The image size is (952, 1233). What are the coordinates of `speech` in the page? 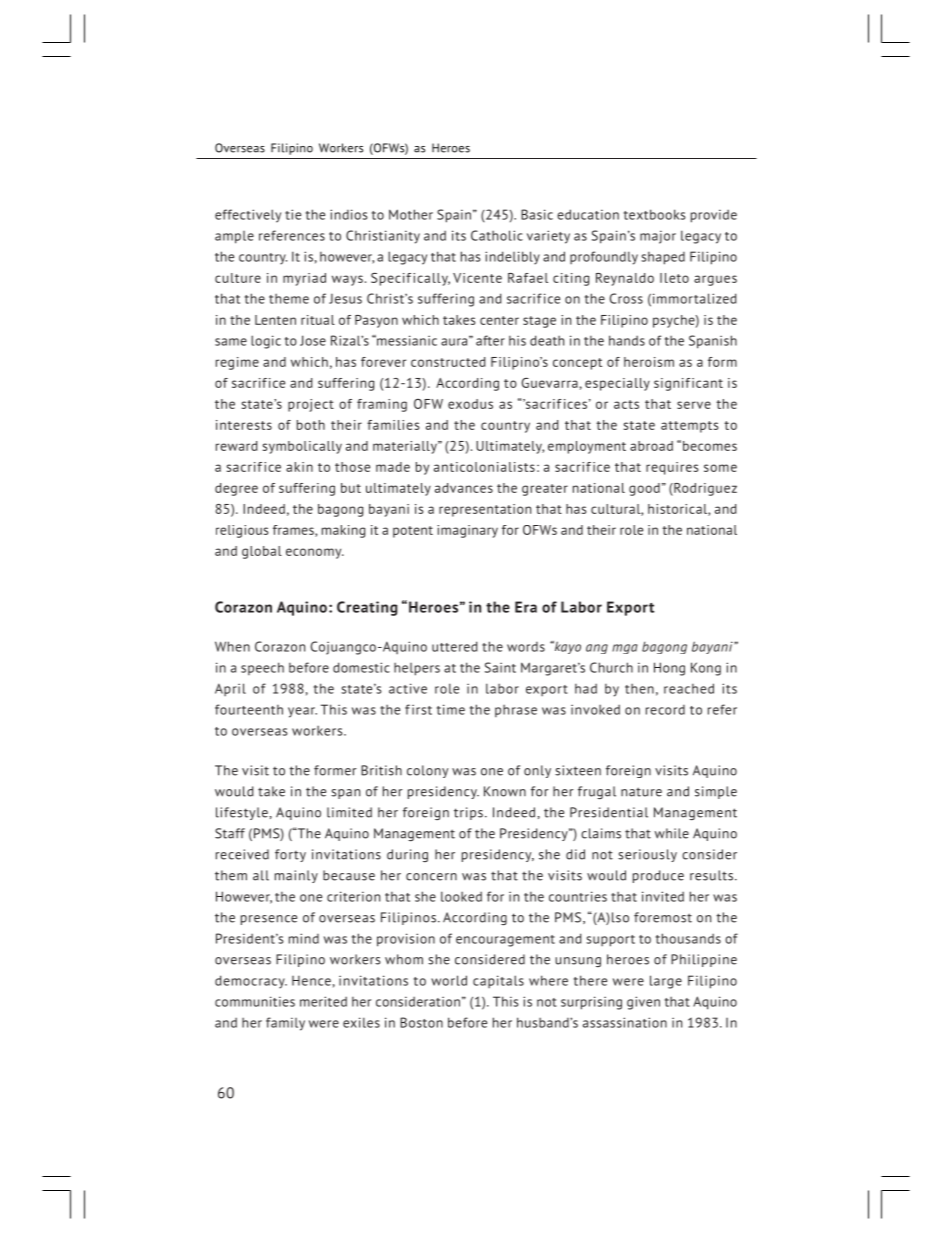 It's located at (262, 668).
